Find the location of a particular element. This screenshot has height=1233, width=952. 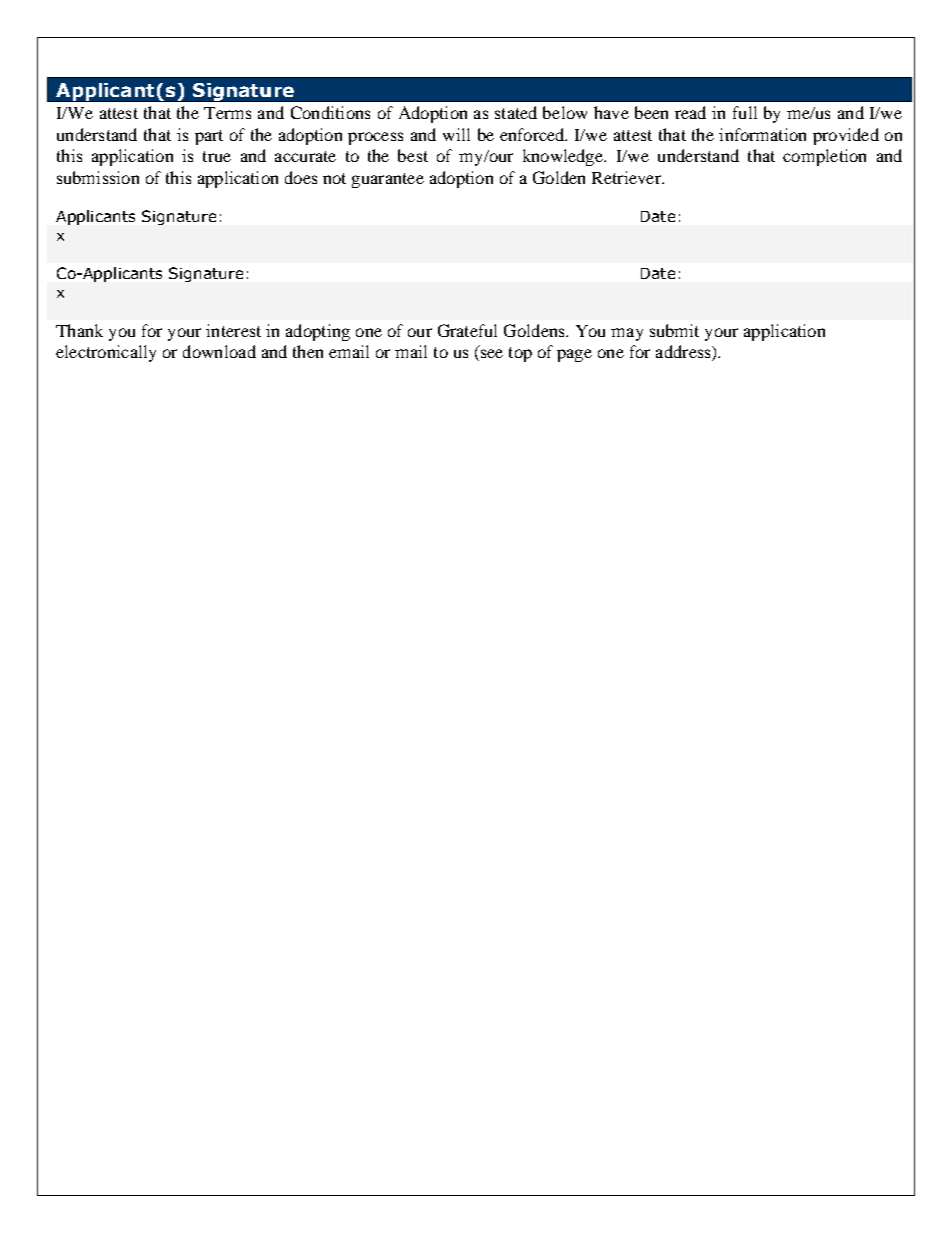

submission is located at coordinates (98, 177).
